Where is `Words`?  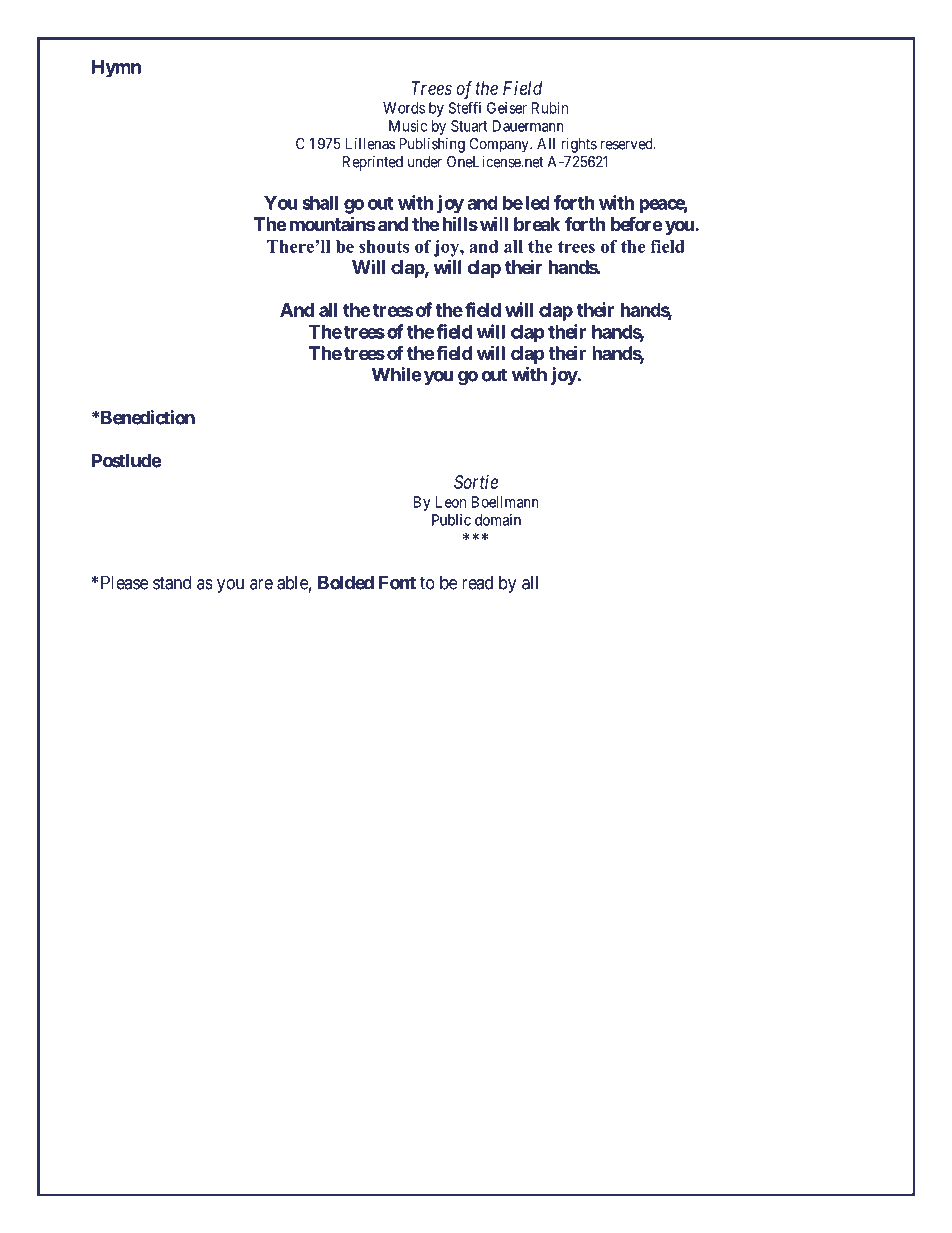 Words is located at coordinates (404, 108).
